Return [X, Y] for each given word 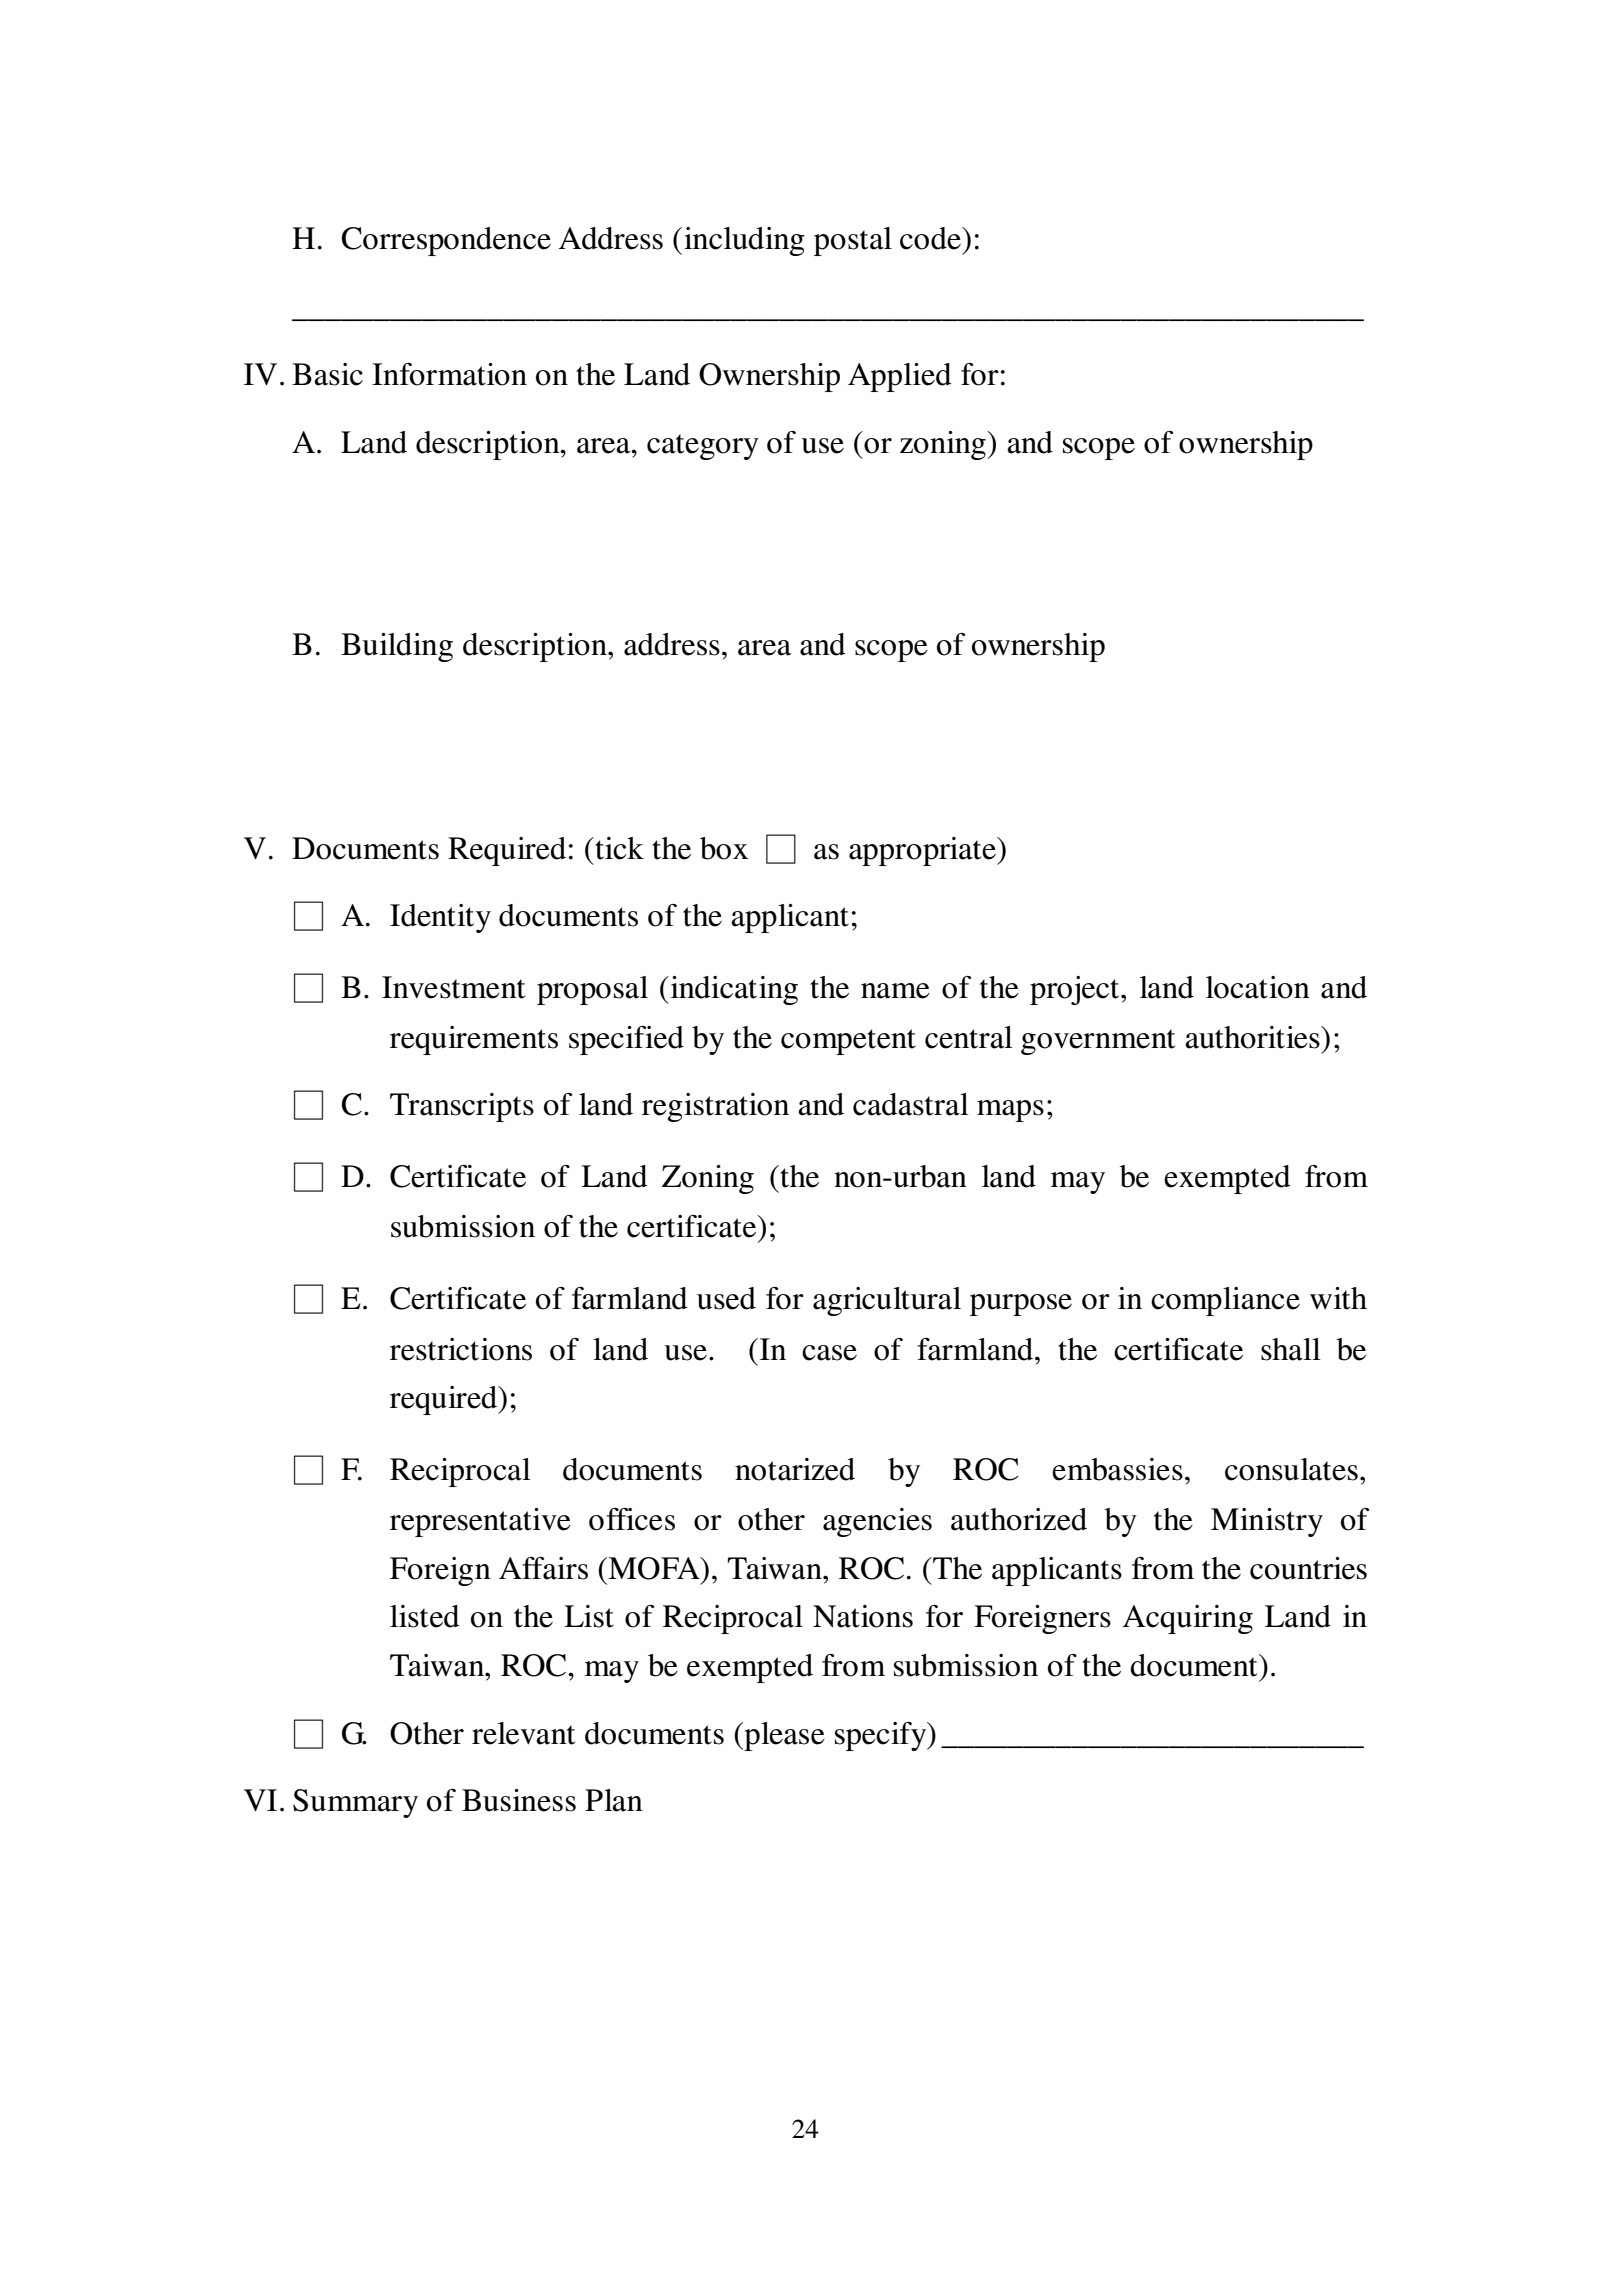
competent [848, 1042]
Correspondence [446, 241]
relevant [523, 1733]
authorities [1253, 1037]
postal [853, 241]
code [931, 238]
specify [882, 1736]
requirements [474, 1040]
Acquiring [1188, 1619]
